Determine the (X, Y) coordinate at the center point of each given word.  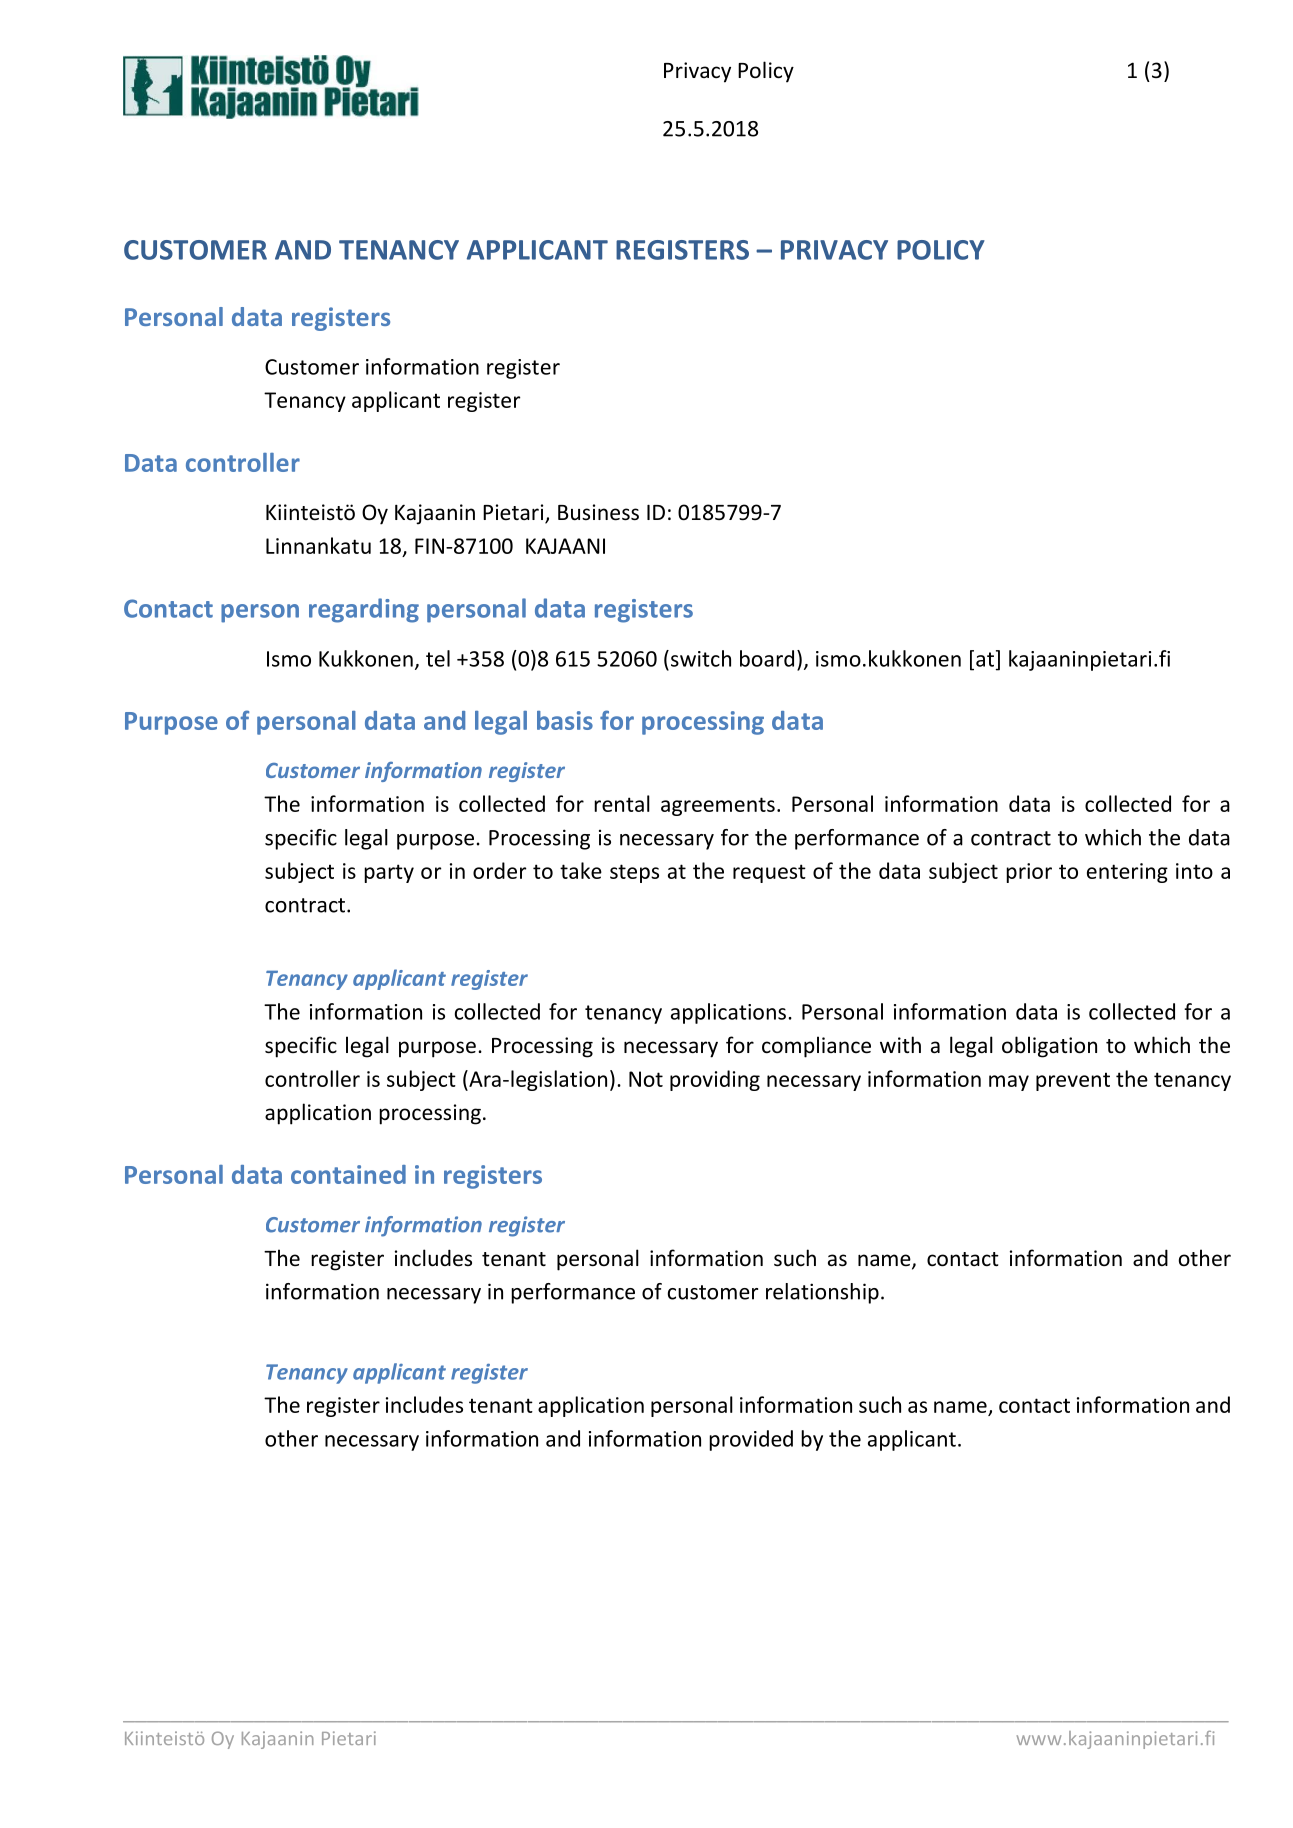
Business (598, 512)
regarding (364, 610)
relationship (822, 1293)
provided (751, 1440)
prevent (1073, 1081)
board (767, 658)
